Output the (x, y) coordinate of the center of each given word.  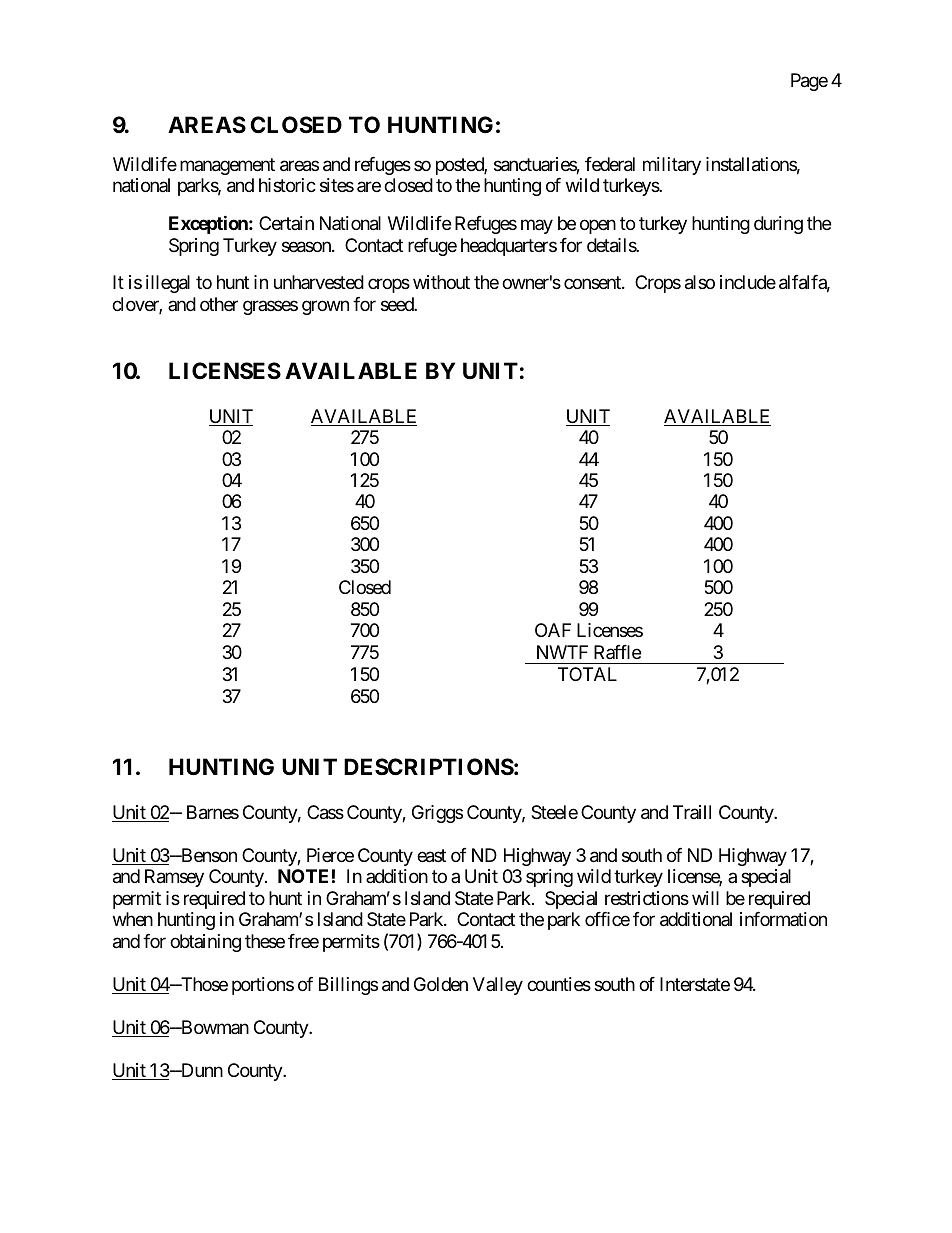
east (431, 856)
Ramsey (174, 878)
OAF (553, 630)
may (537, 226)
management (227, 166)
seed (398, 304)
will (705, 898)
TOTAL (587, 674)
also (700, 282)
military (672, 166)
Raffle (617, 652)
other (219, 304)
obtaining (205, 943)
